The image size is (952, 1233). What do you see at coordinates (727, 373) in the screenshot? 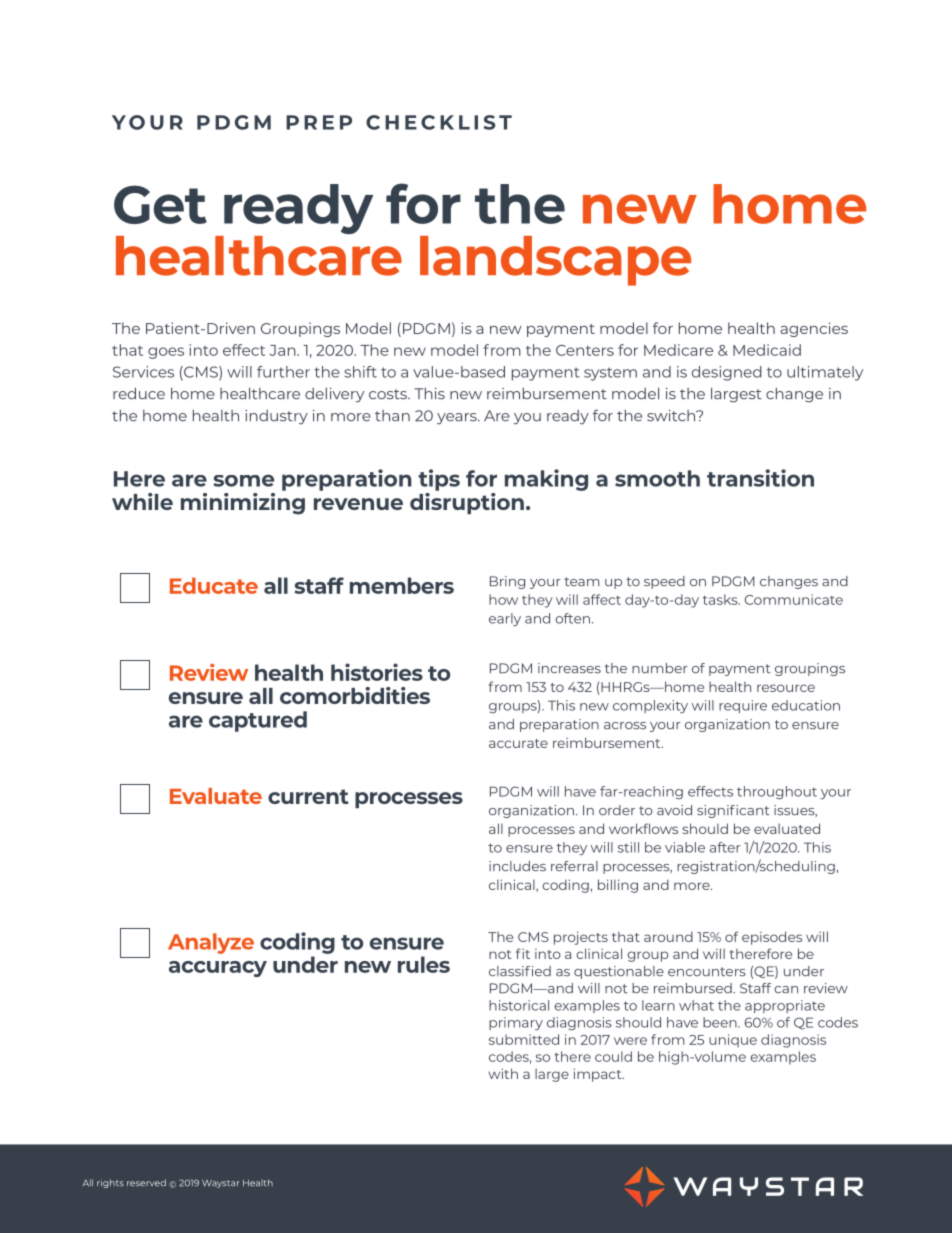
I see `designed` at bounding box center [727, 373].
